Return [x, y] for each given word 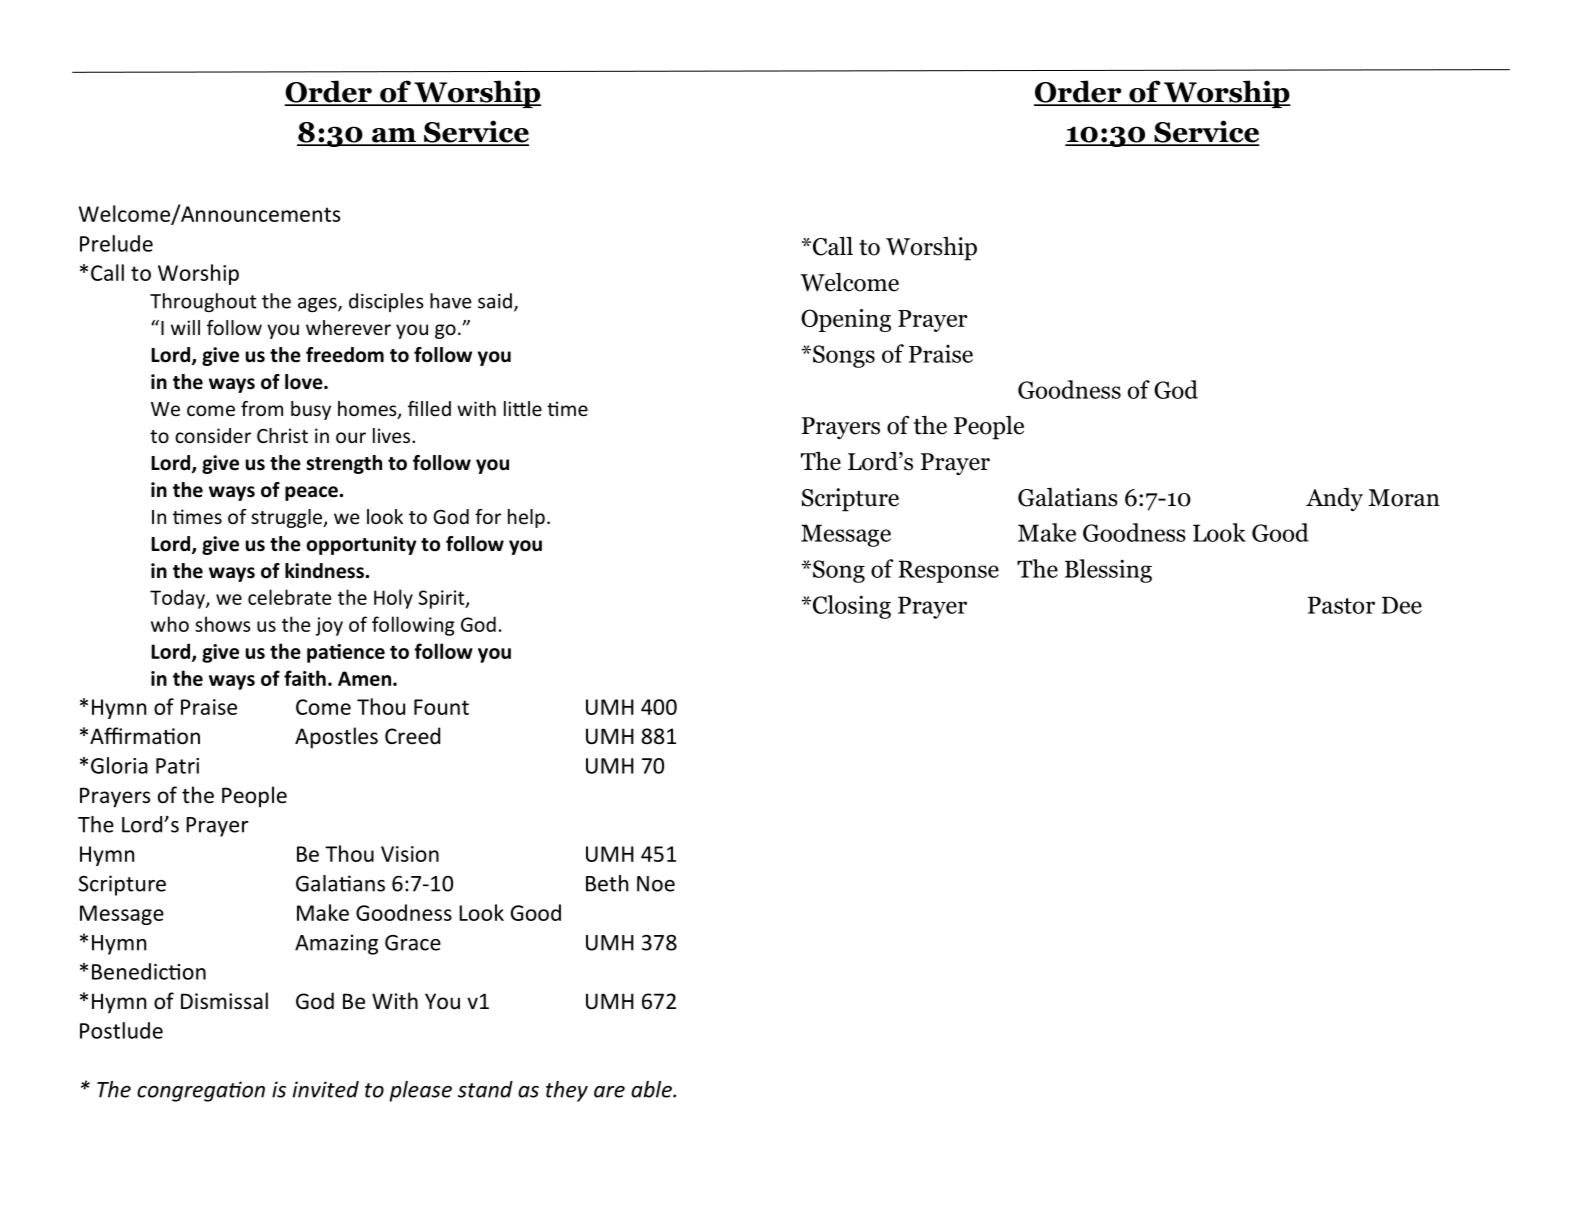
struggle [287, 518]
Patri [177, 766]
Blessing [1108, 571]
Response [948, 572]
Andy [1334, 499]
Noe [656, 884]
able [652, 1089]
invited [326, 1089]
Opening [846, 320]
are [609, 1092]
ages [318, 304]
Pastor [1341, 605]
